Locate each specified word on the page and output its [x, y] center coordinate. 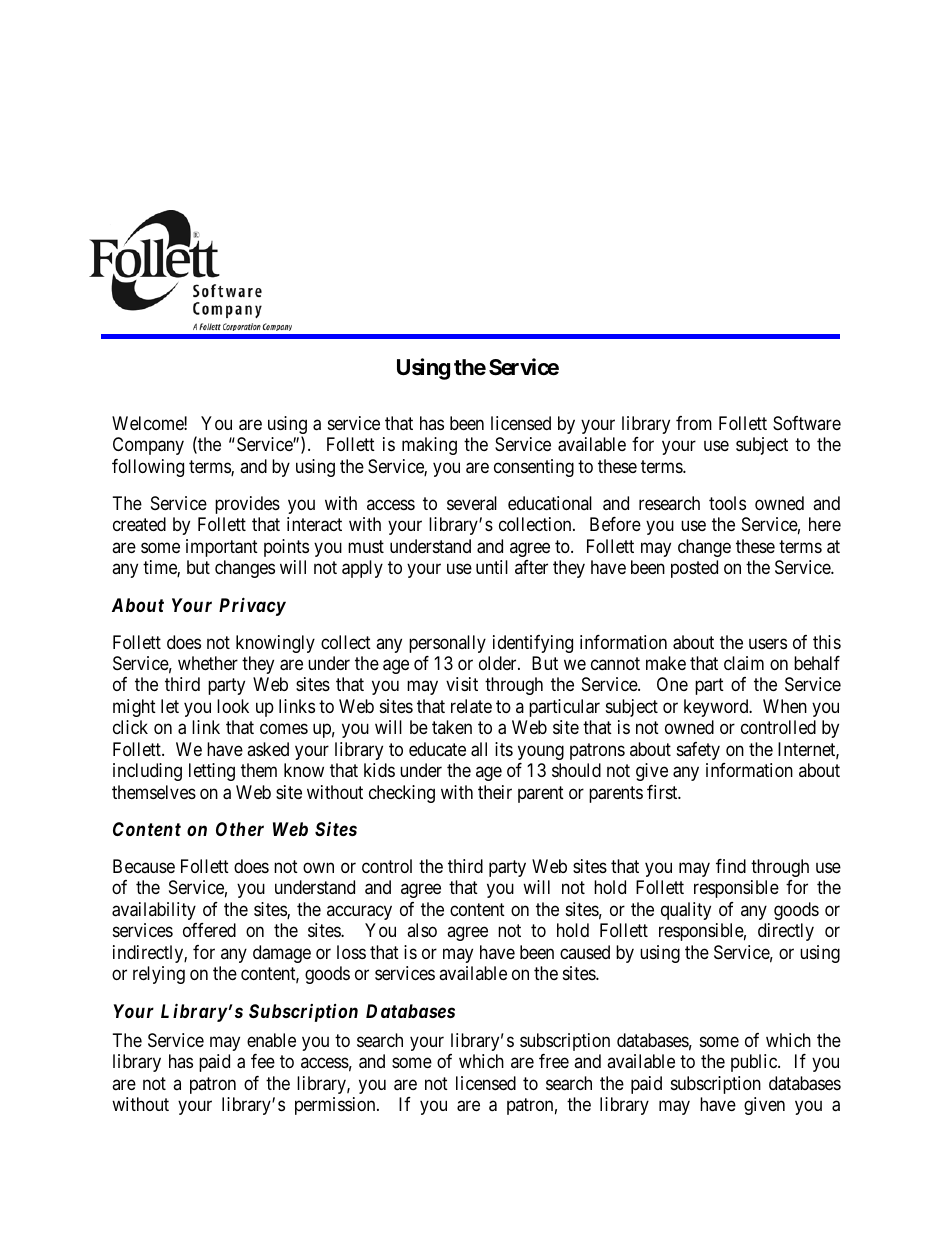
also [422, 930]
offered [209, 930]
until [492, 567]
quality [686, 911]
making [429, 446]
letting [212, 772]
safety [698, 751]
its [504, 749]
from [694, 423]
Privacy [252, 606]
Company [148, 446]
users [768, 643]
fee [263, 1061]
